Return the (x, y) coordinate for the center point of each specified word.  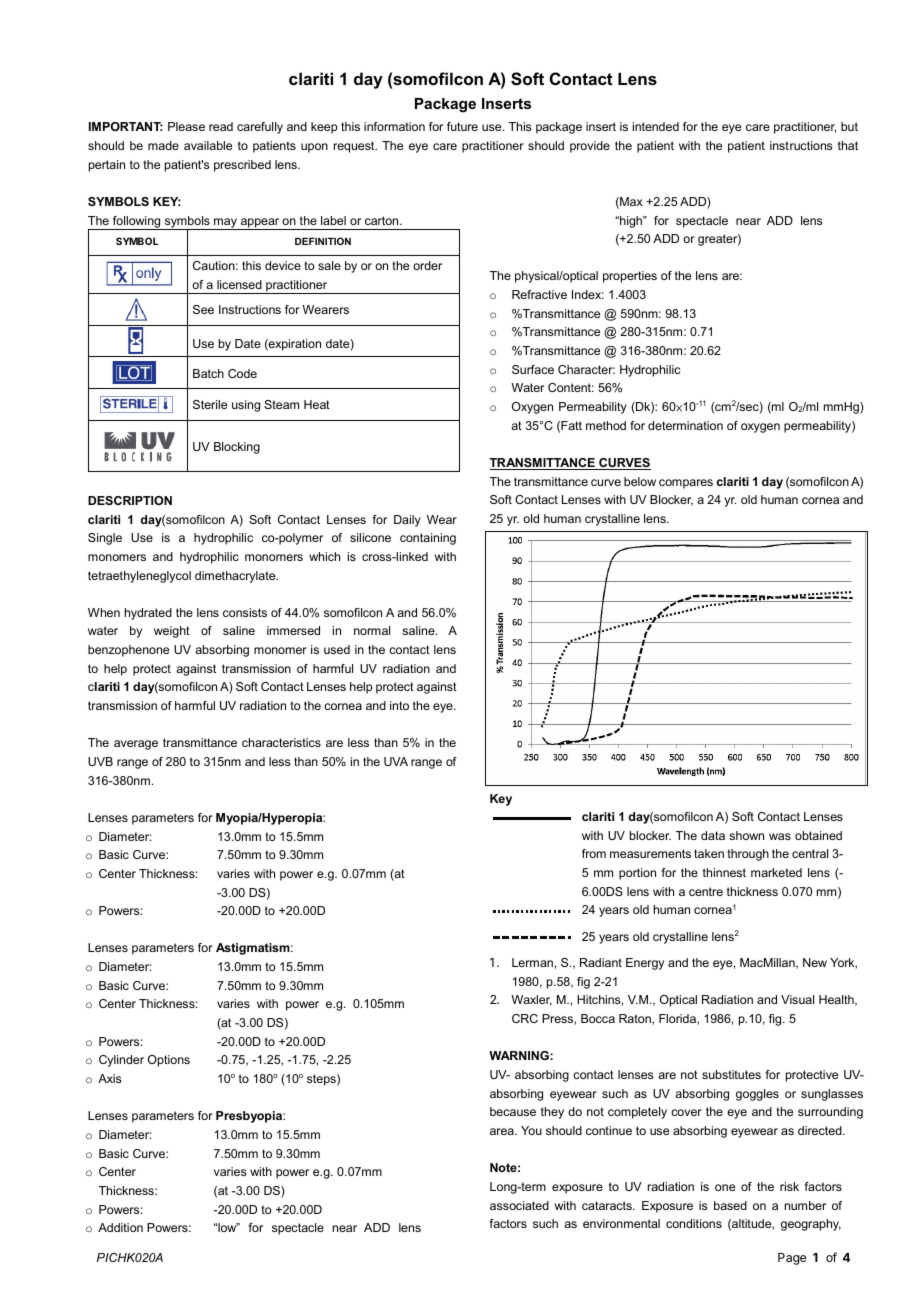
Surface (533, 369)
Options (169, 1061)
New (815, 962)
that (848, 145)
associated (519, 1205)
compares (686, 484)
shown (746, 835)
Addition (120, 1227)
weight (172, 632)
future (462, 126)
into (399, 705)
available (208, 145)
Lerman (532, 962)
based (730, 1205)
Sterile (210, 404)
